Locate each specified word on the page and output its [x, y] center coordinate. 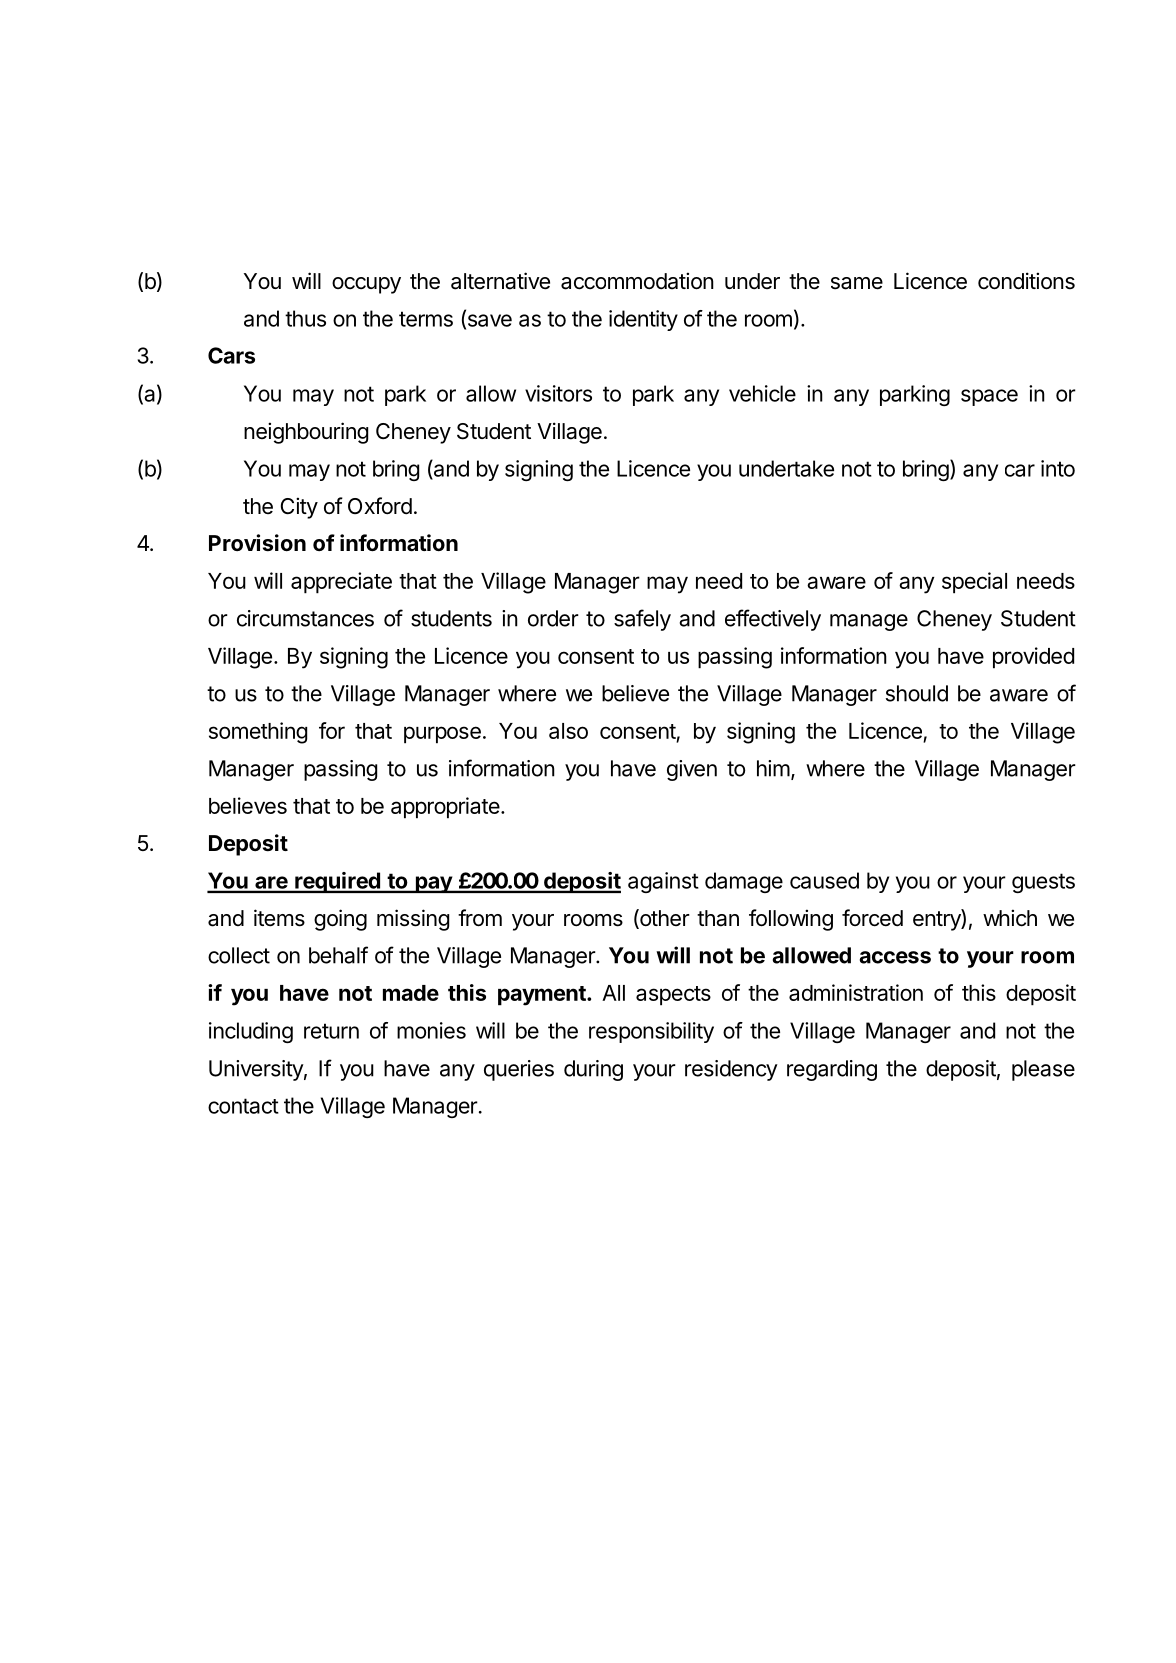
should [917, 693]
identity [643, 320]
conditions [1026, 281]
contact [243, 1106]
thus [305, 318]
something [258, 733]
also [568, 731]
